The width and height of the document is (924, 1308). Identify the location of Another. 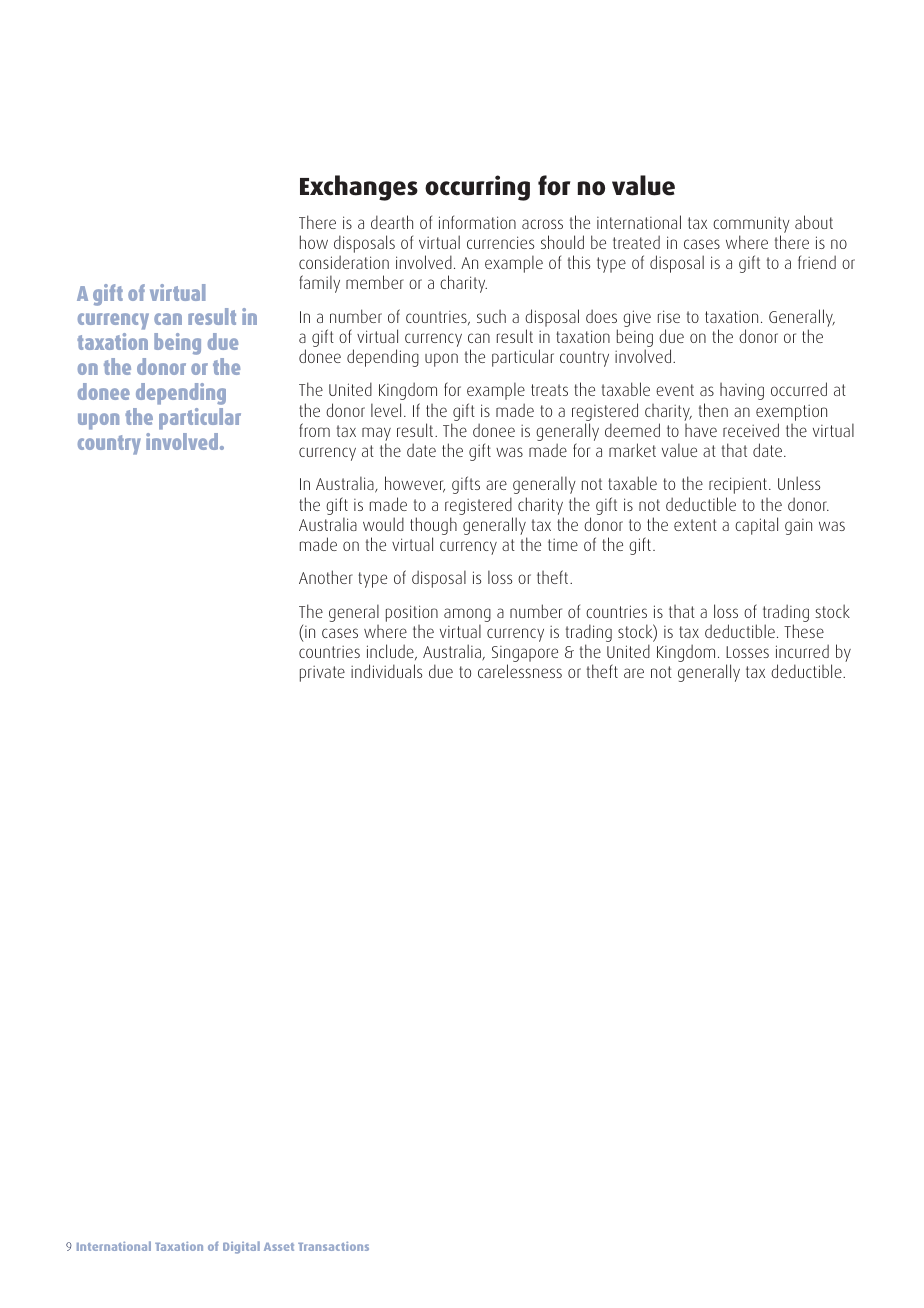
(326, 577).
